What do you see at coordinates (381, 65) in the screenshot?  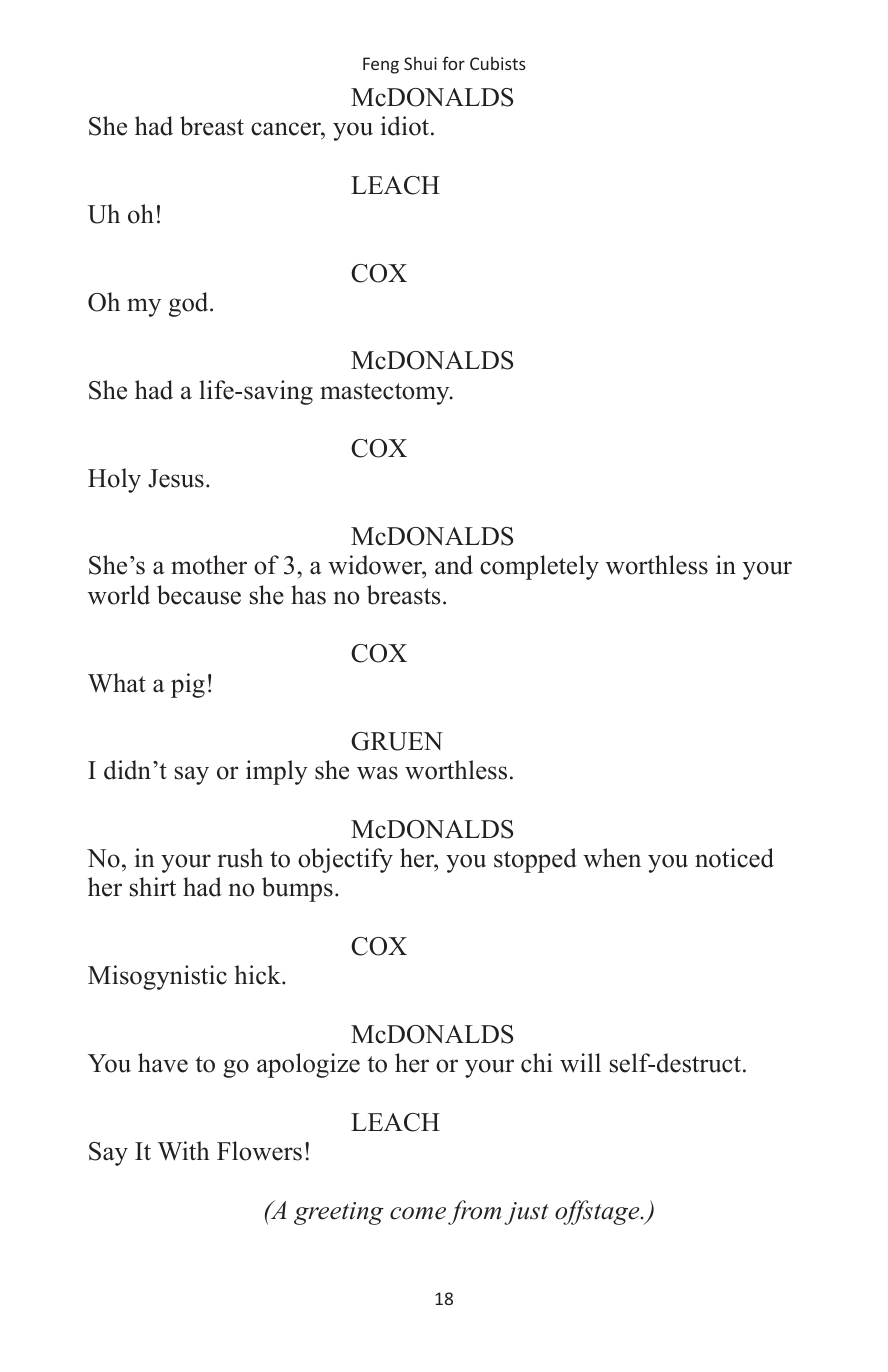 I see `Feng` at bounding box center [381, 65].
